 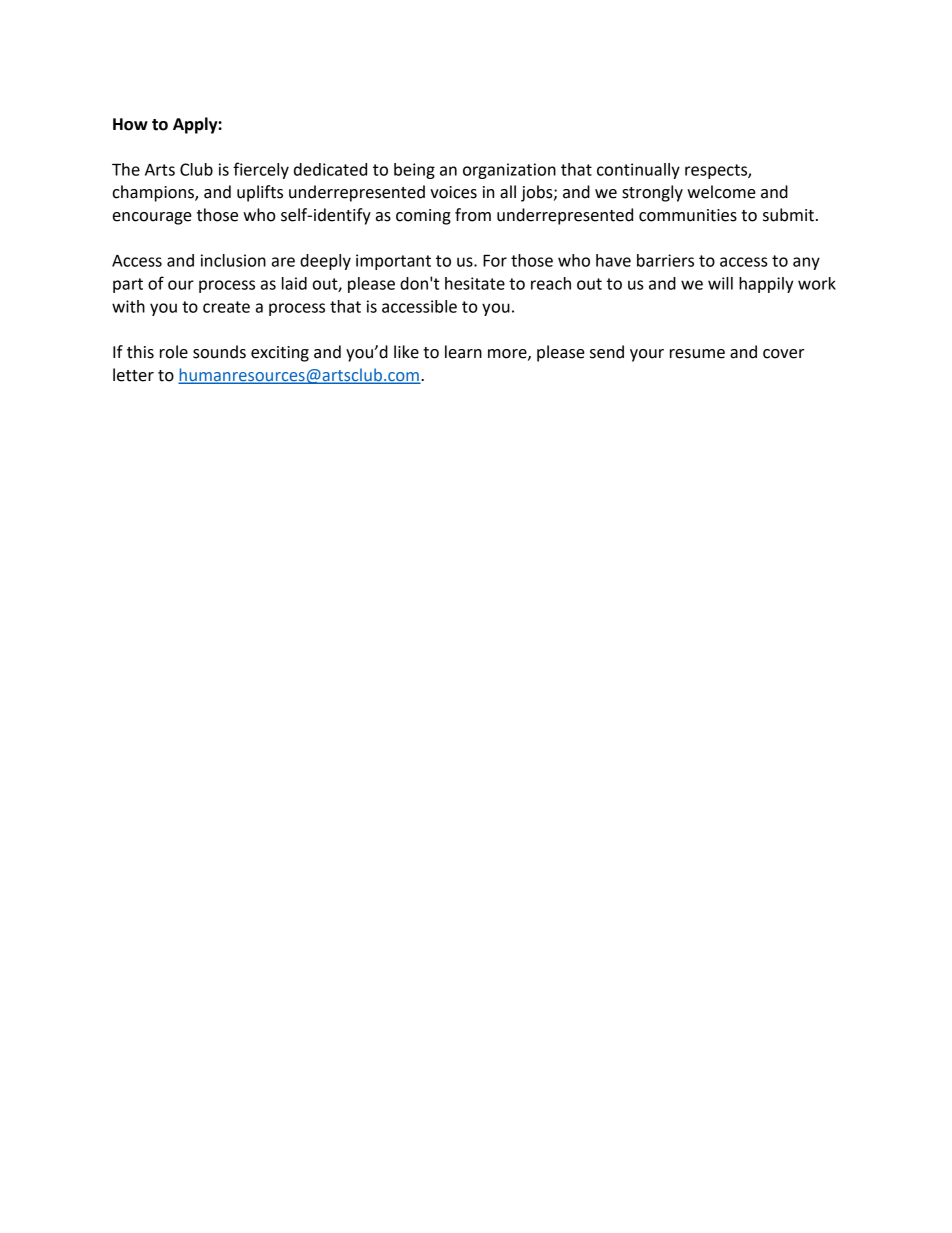 I want to click on organization, so click(x=509, y=171).
